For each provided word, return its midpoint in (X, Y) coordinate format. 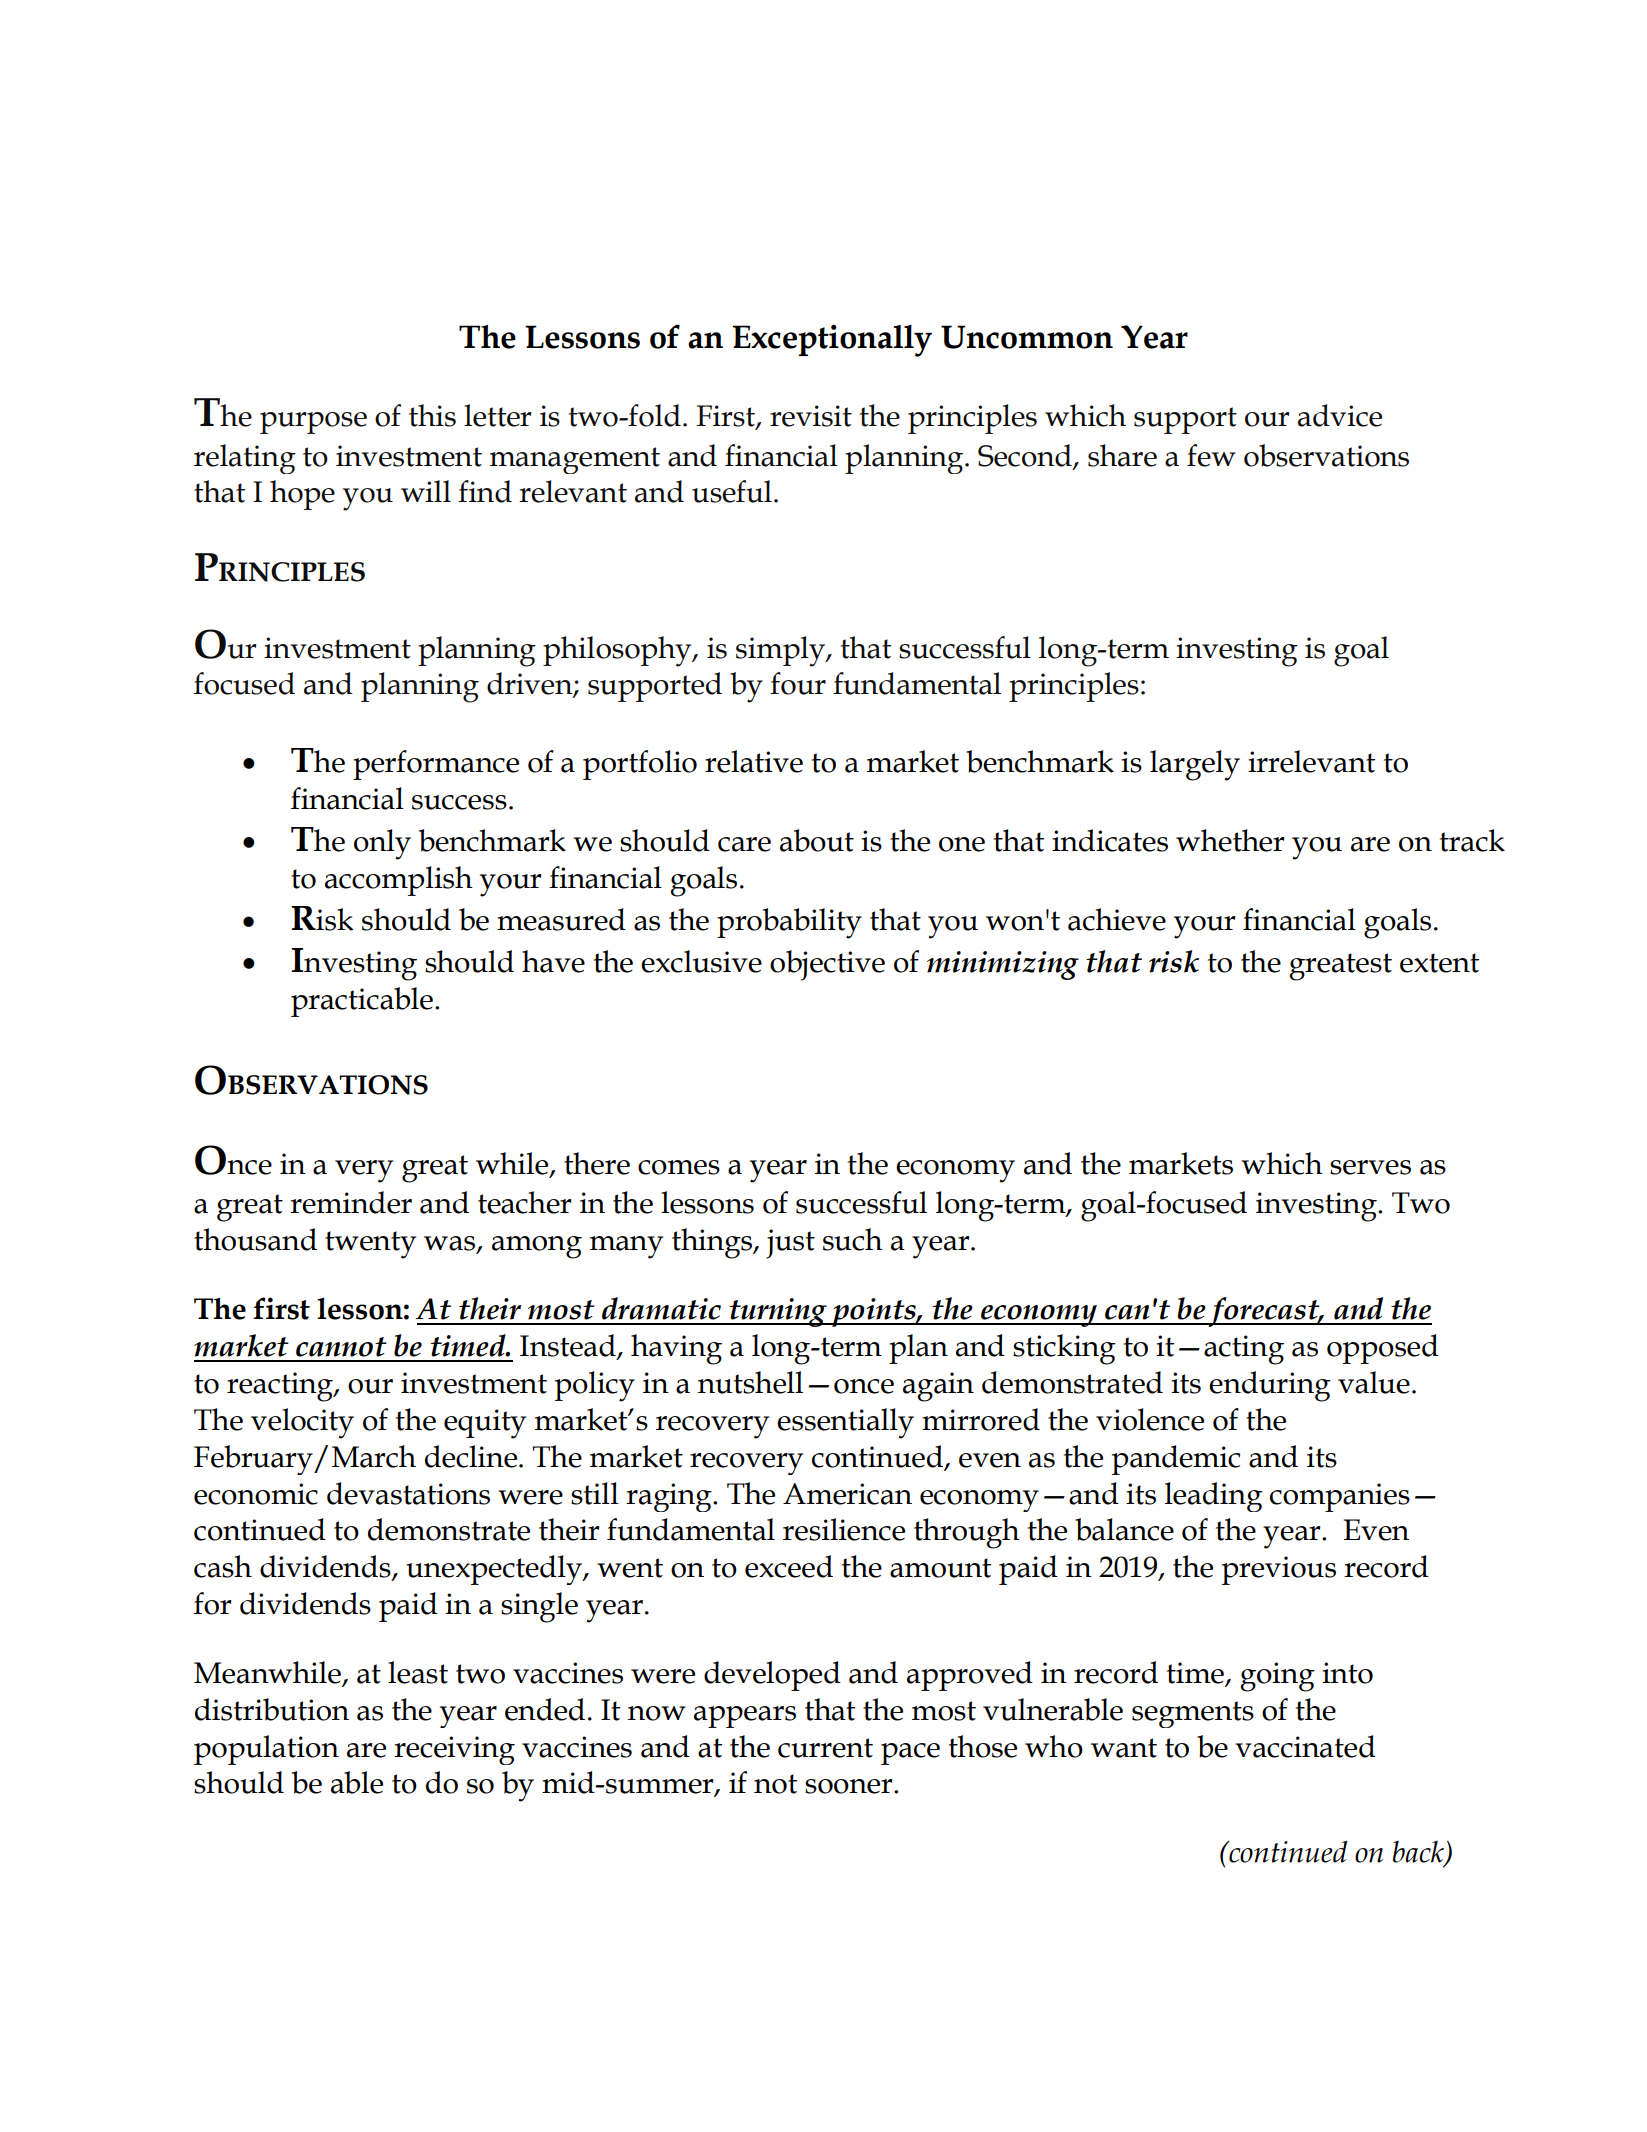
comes (679, 1167)
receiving (454, 1750)
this (432, 415)
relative (754, 761)
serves (1370, 1167)
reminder (351, 1202)
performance (436, 765)
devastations (408, 1493)
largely (1195, 765)
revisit (811, 416)
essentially (845, 1423)
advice (1340, 415)
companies (1340, 1497)
